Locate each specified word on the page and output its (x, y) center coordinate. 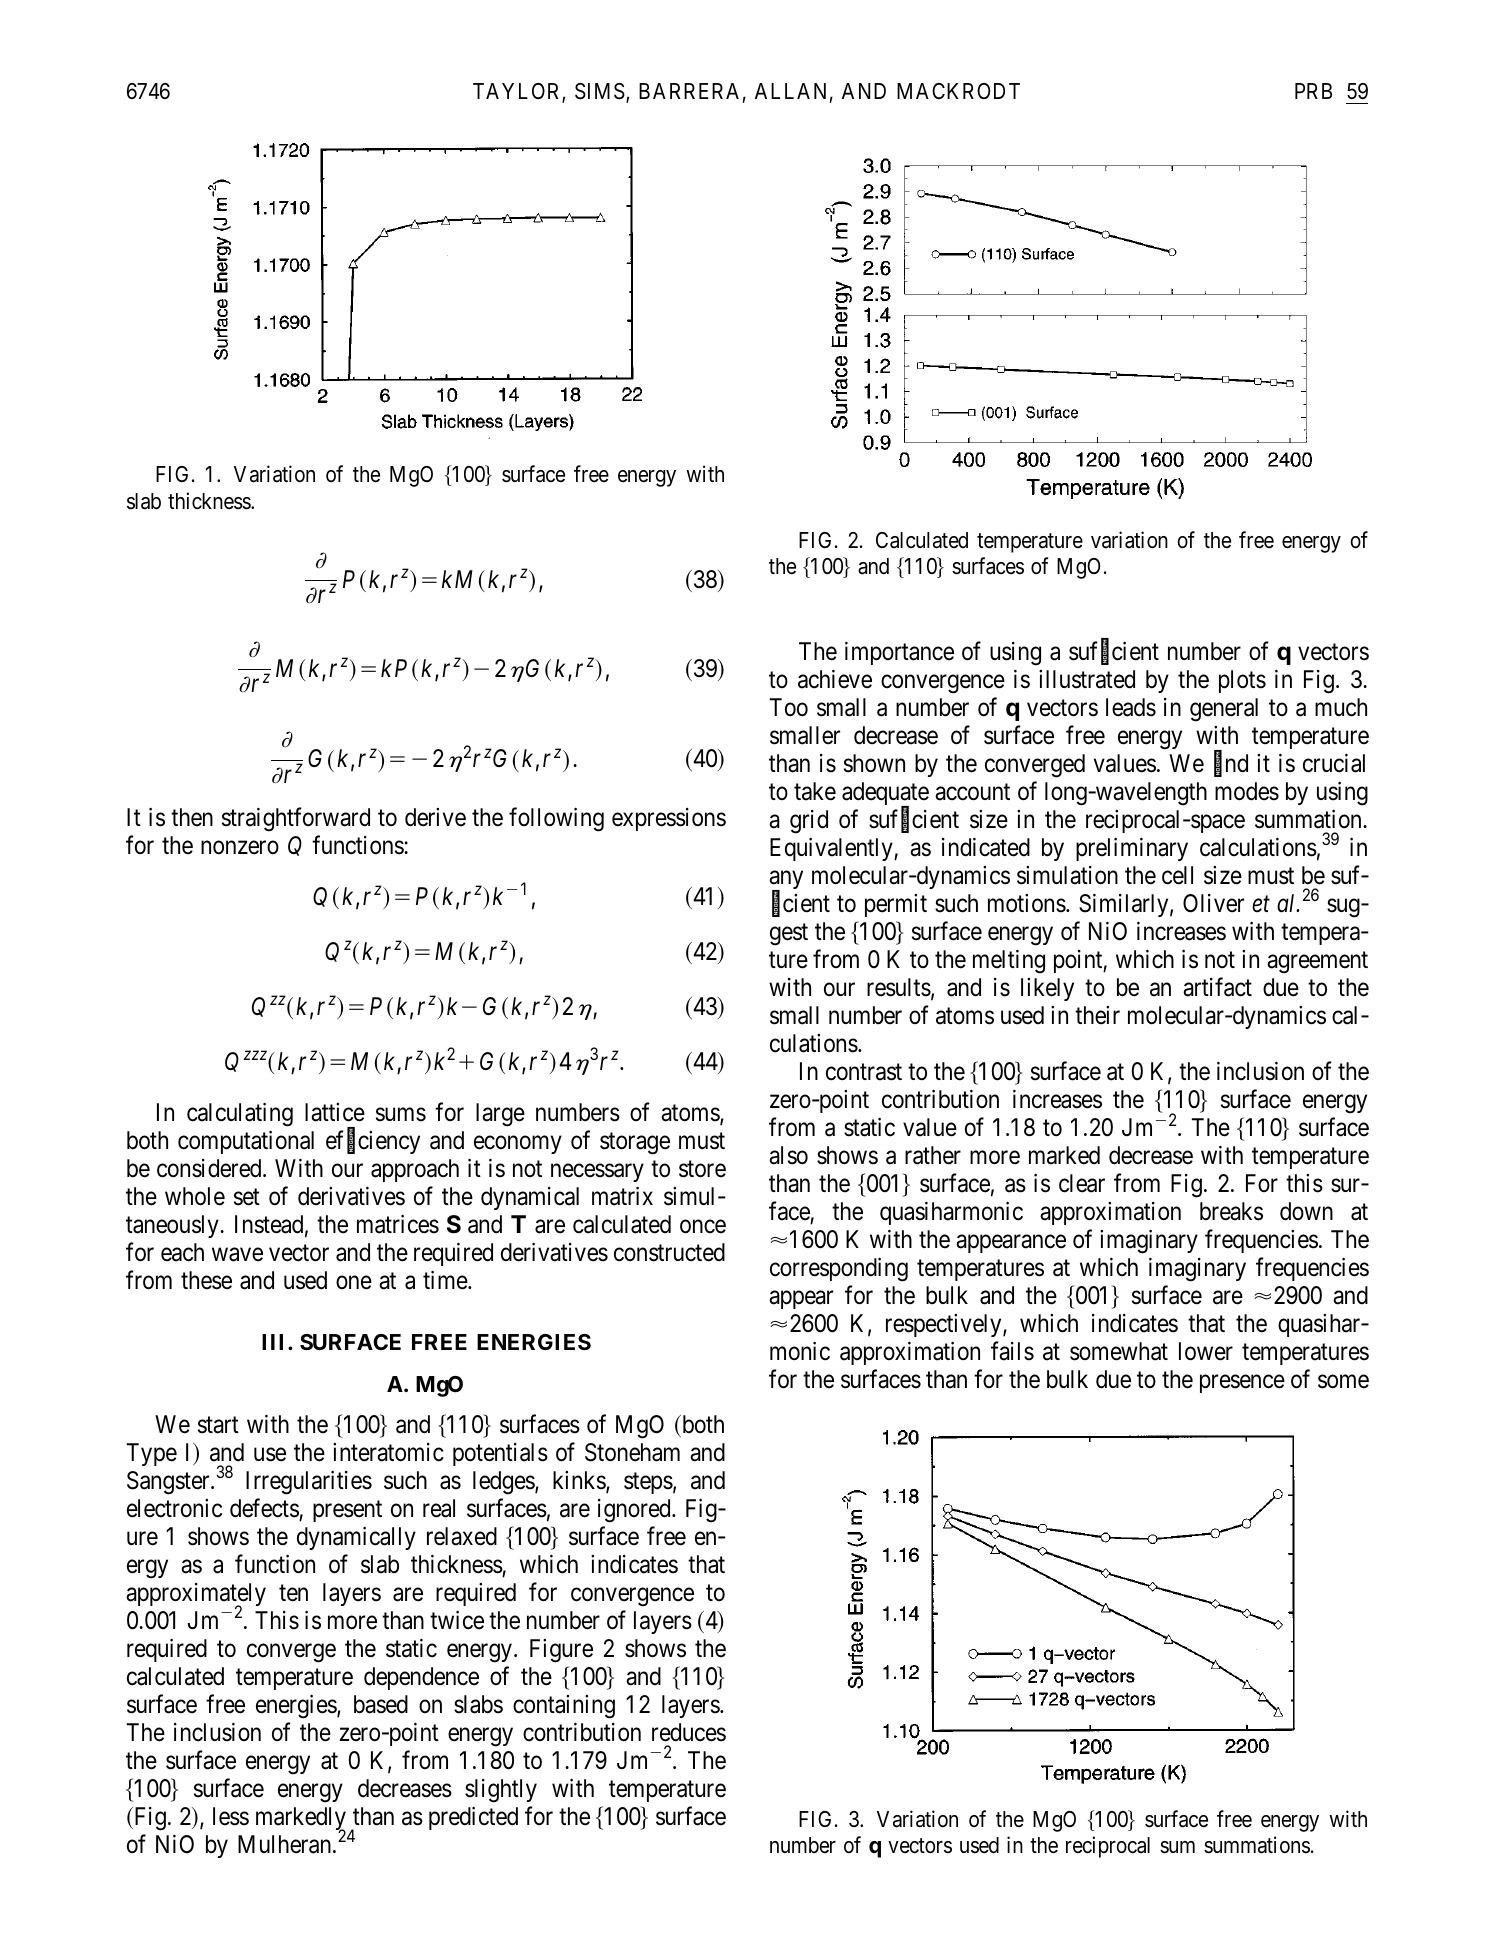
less (231, 1816)
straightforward (296, 820)
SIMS (600, 91)
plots (1242, 681)
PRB (1313, 91)
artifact (1217, 987)
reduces (689, 1732)
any (786, 881)
